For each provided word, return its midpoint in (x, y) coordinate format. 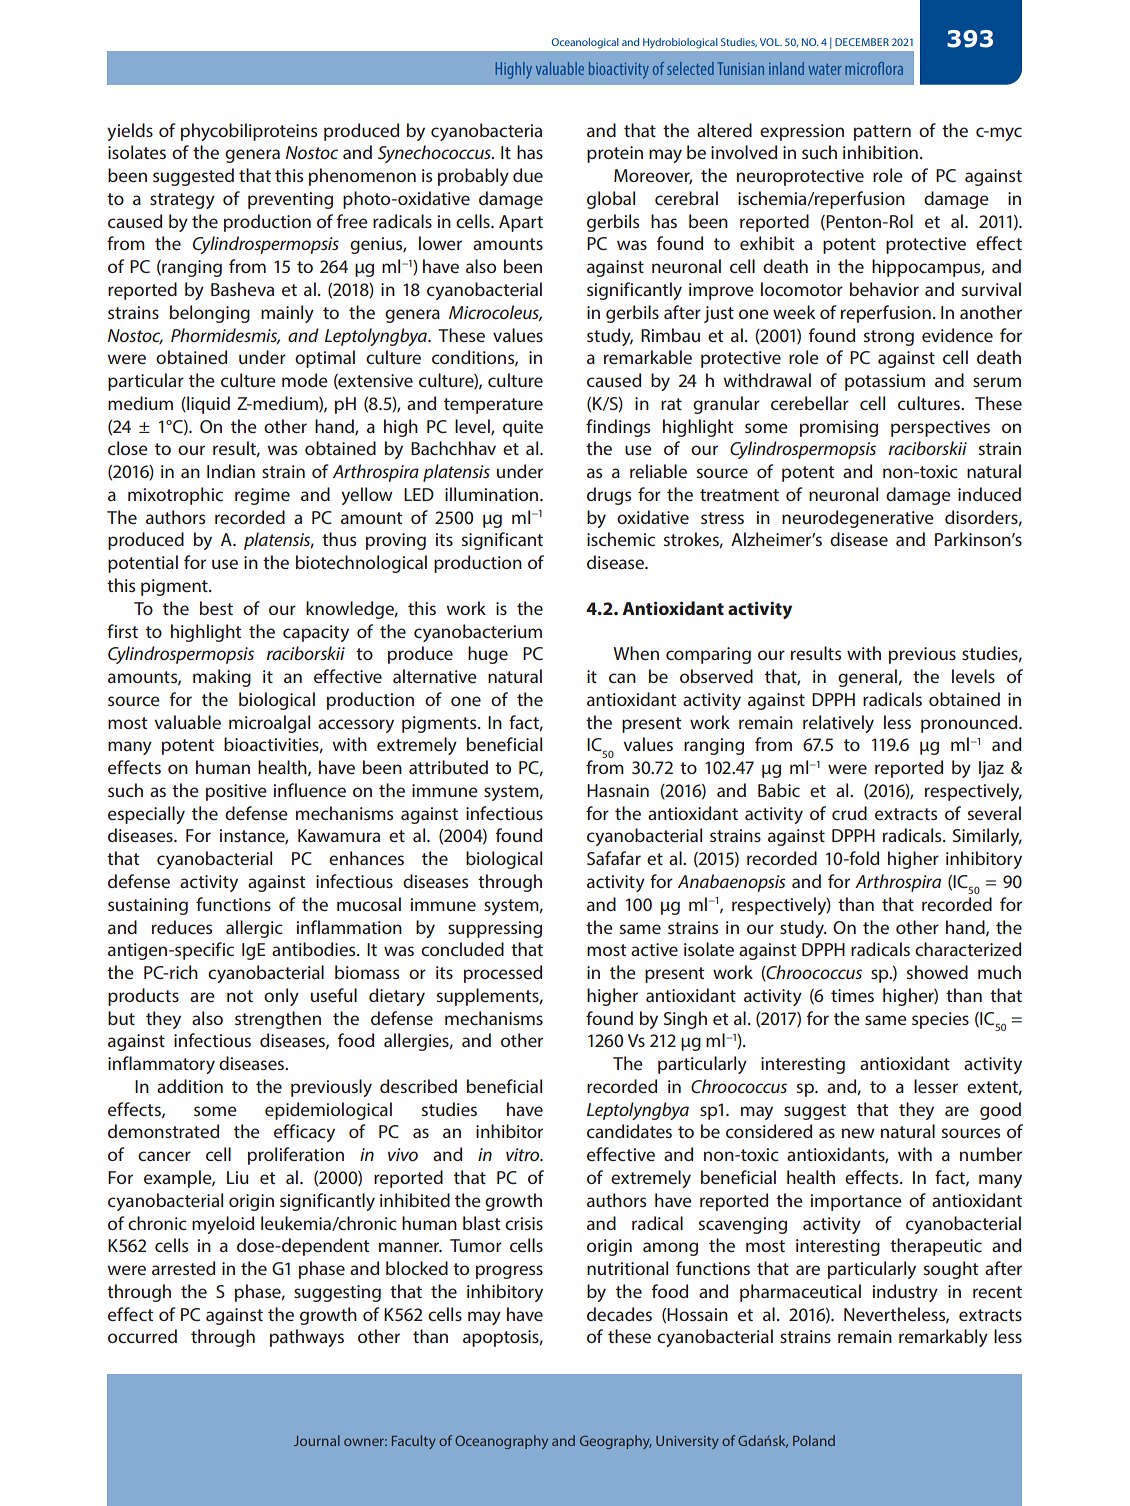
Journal (317, 1440)
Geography (616, 1442)
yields (130, 132)
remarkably (943, 1338)
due (528, 175)
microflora (874, 68)
